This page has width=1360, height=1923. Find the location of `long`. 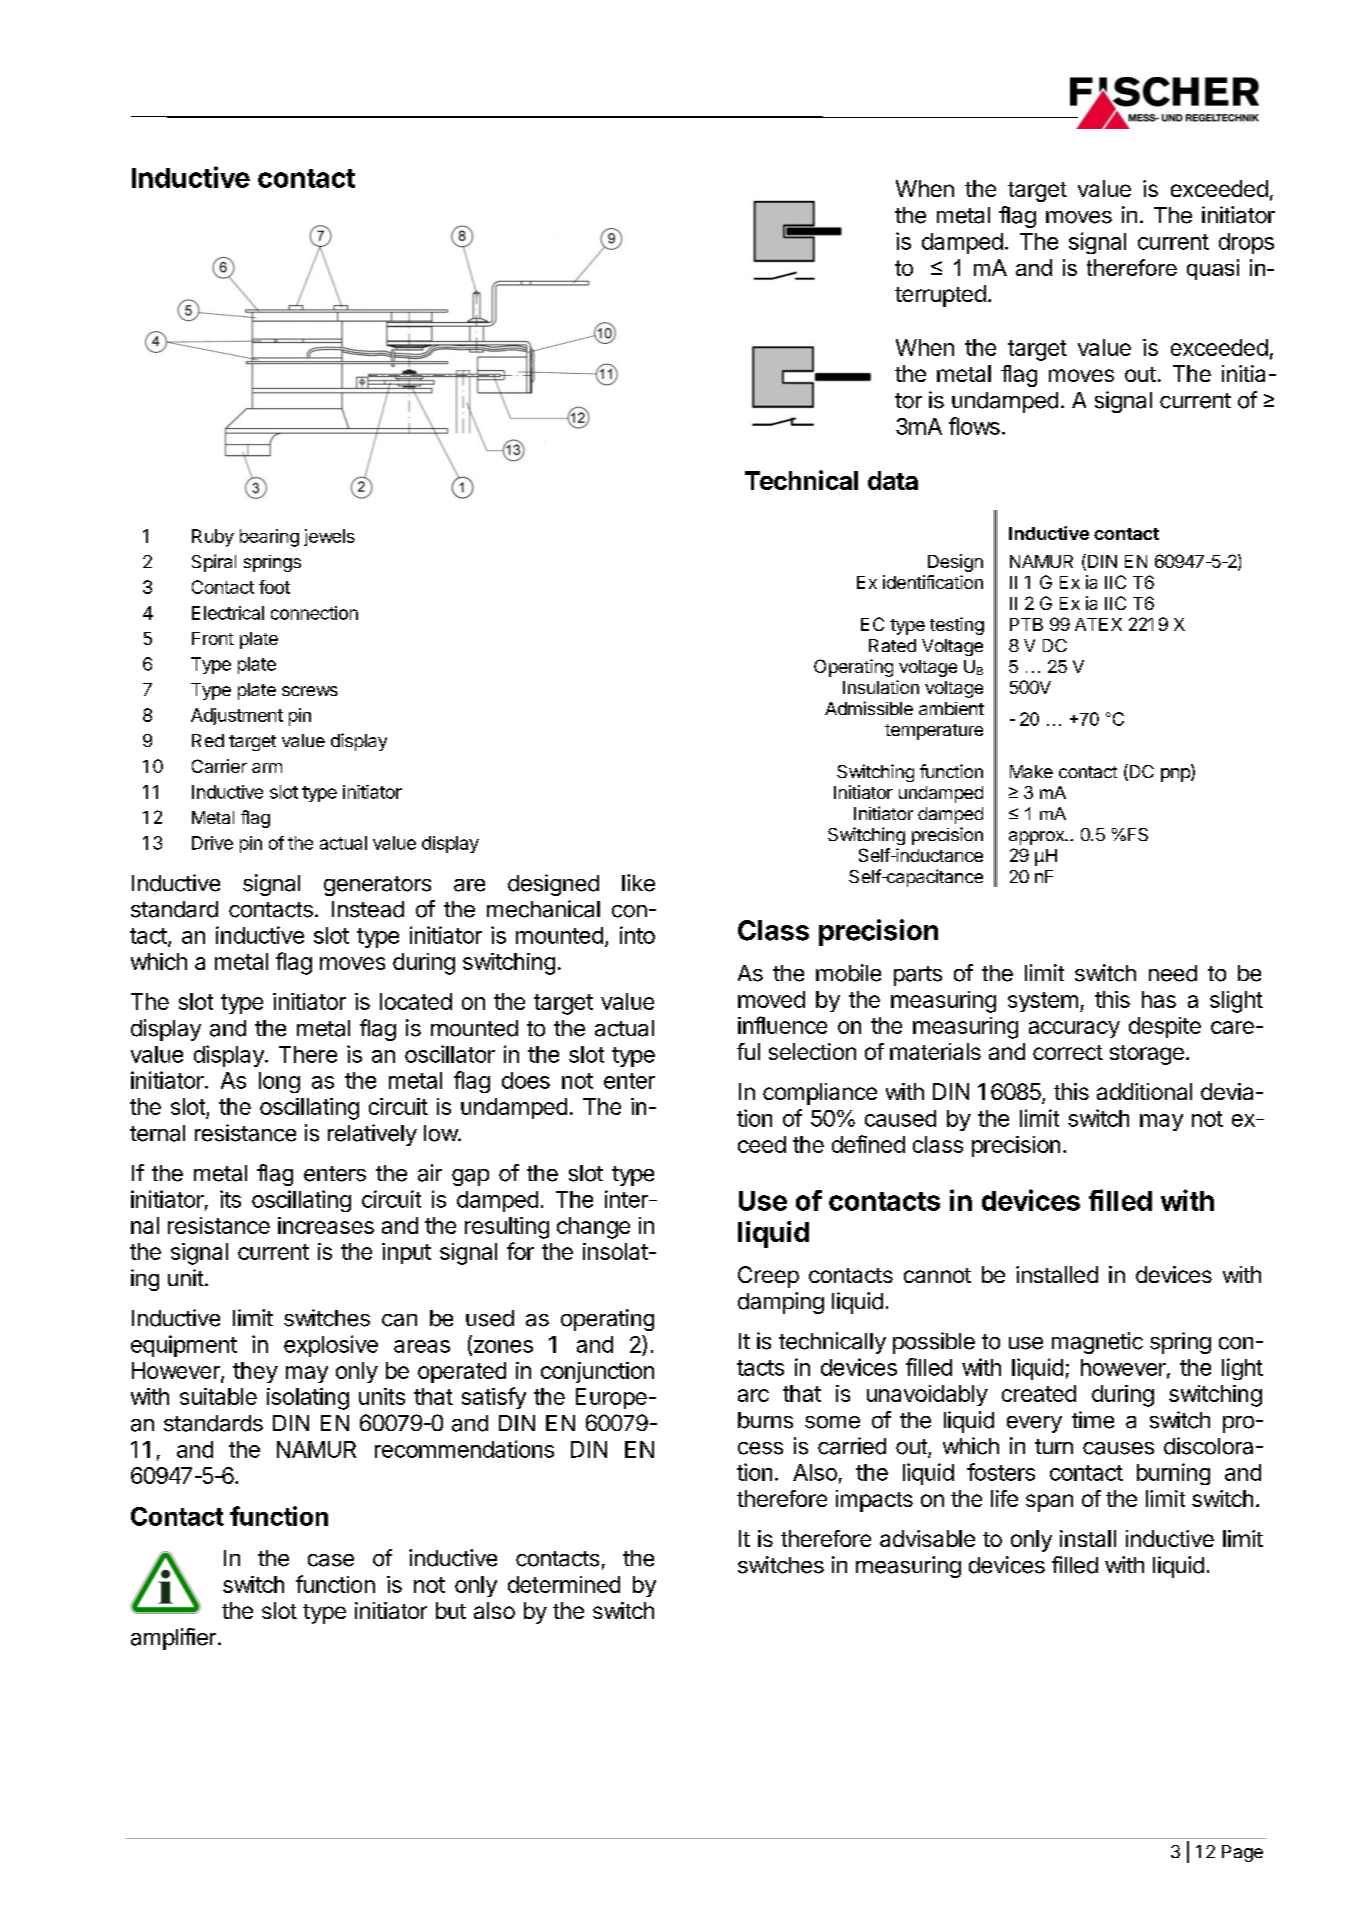

long is located at coordinates (279, 1082).
